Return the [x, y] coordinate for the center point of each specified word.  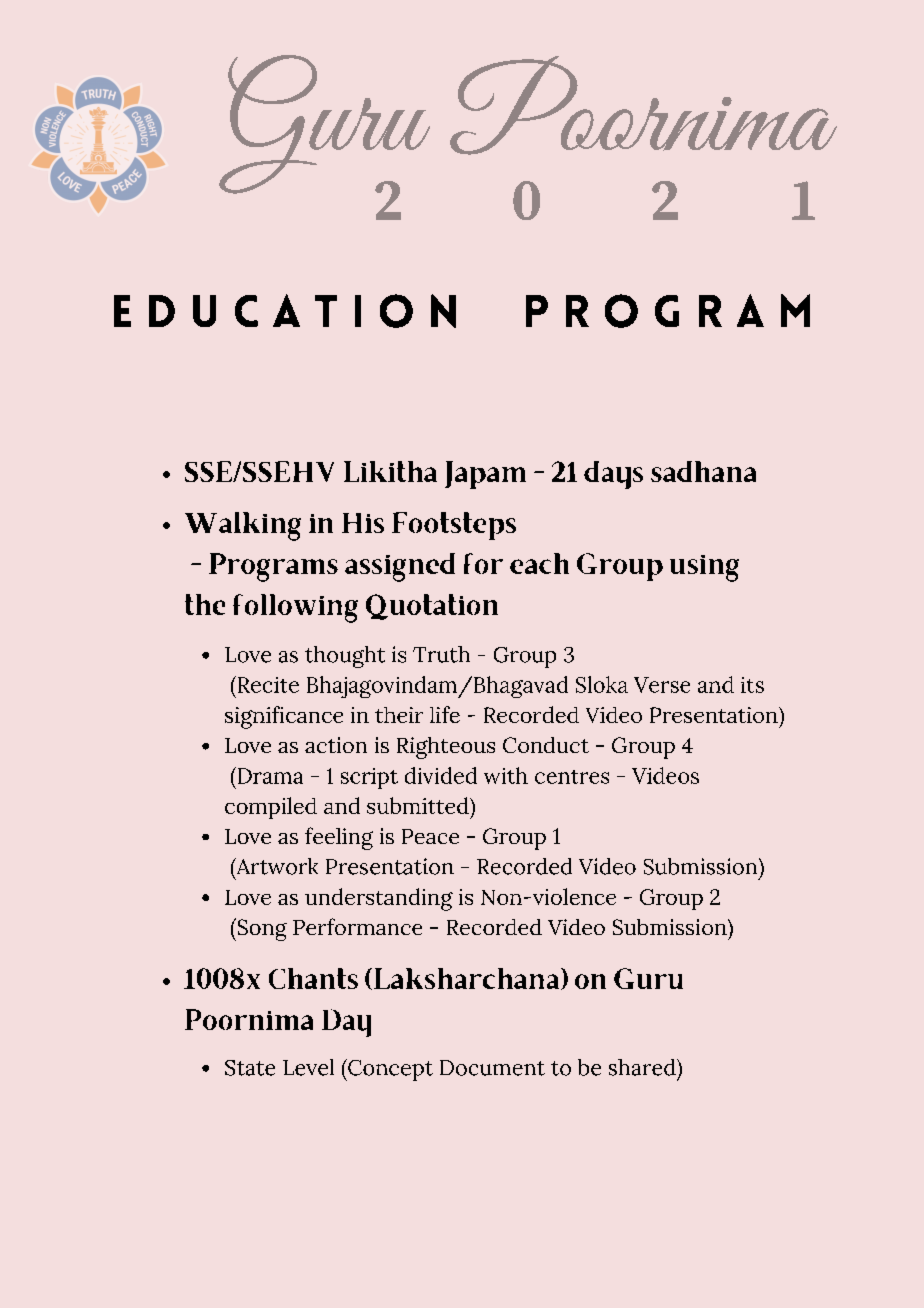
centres [572, 777]
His [363, 523]
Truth [441, 654]
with [506, 775]
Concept [389, 1070]
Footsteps [454, 526]
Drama [269, 775]
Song [261, 929]
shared [643, 1067]
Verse [662, 685]
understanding [379, 899]
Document [492, 1068]
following [295, 608]
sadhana [703, 471]
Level [308, 1067]
